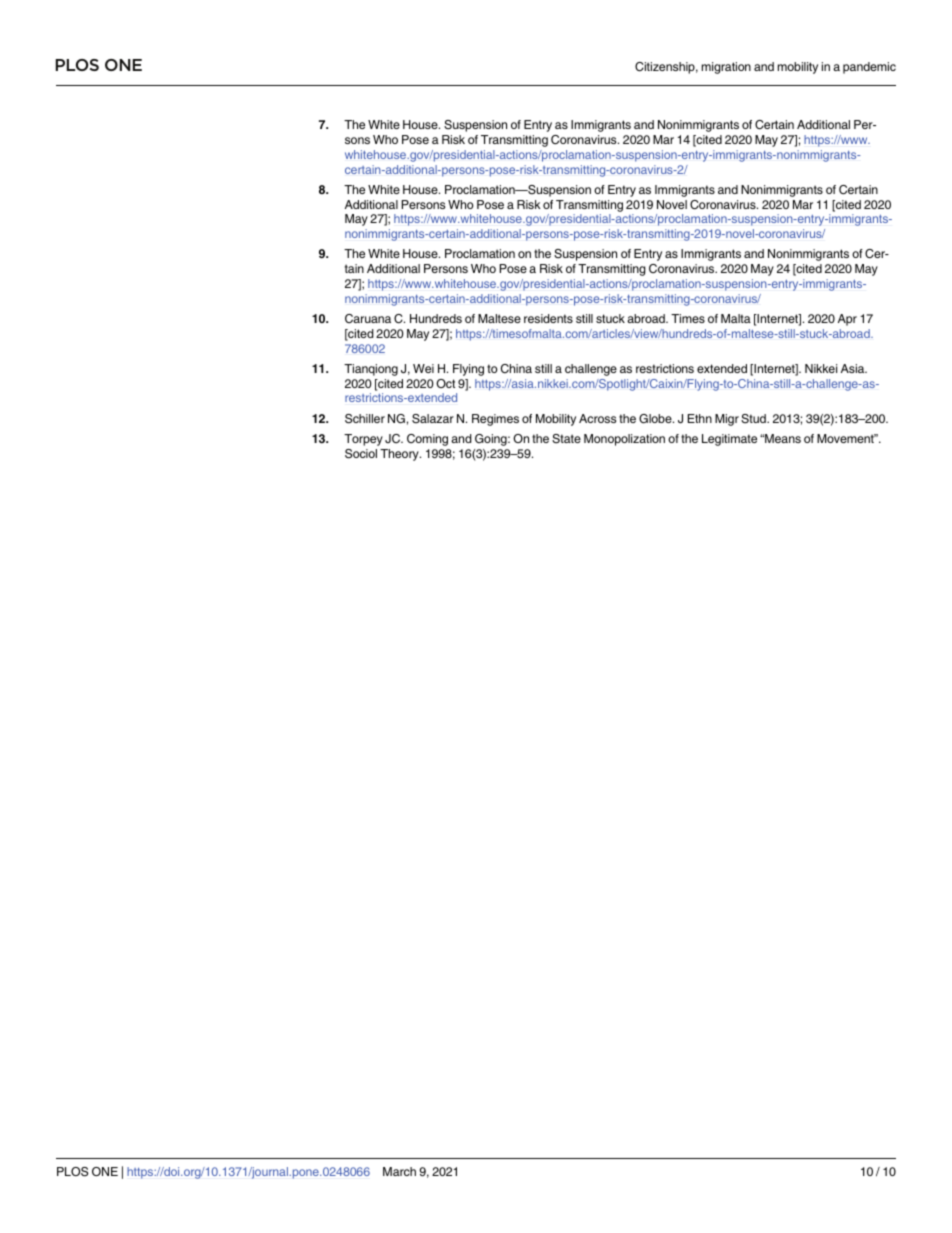 The image size is (952, 1233). Describe the element at coordinates (656, 419) in the document. I see `Globe` at that location.
